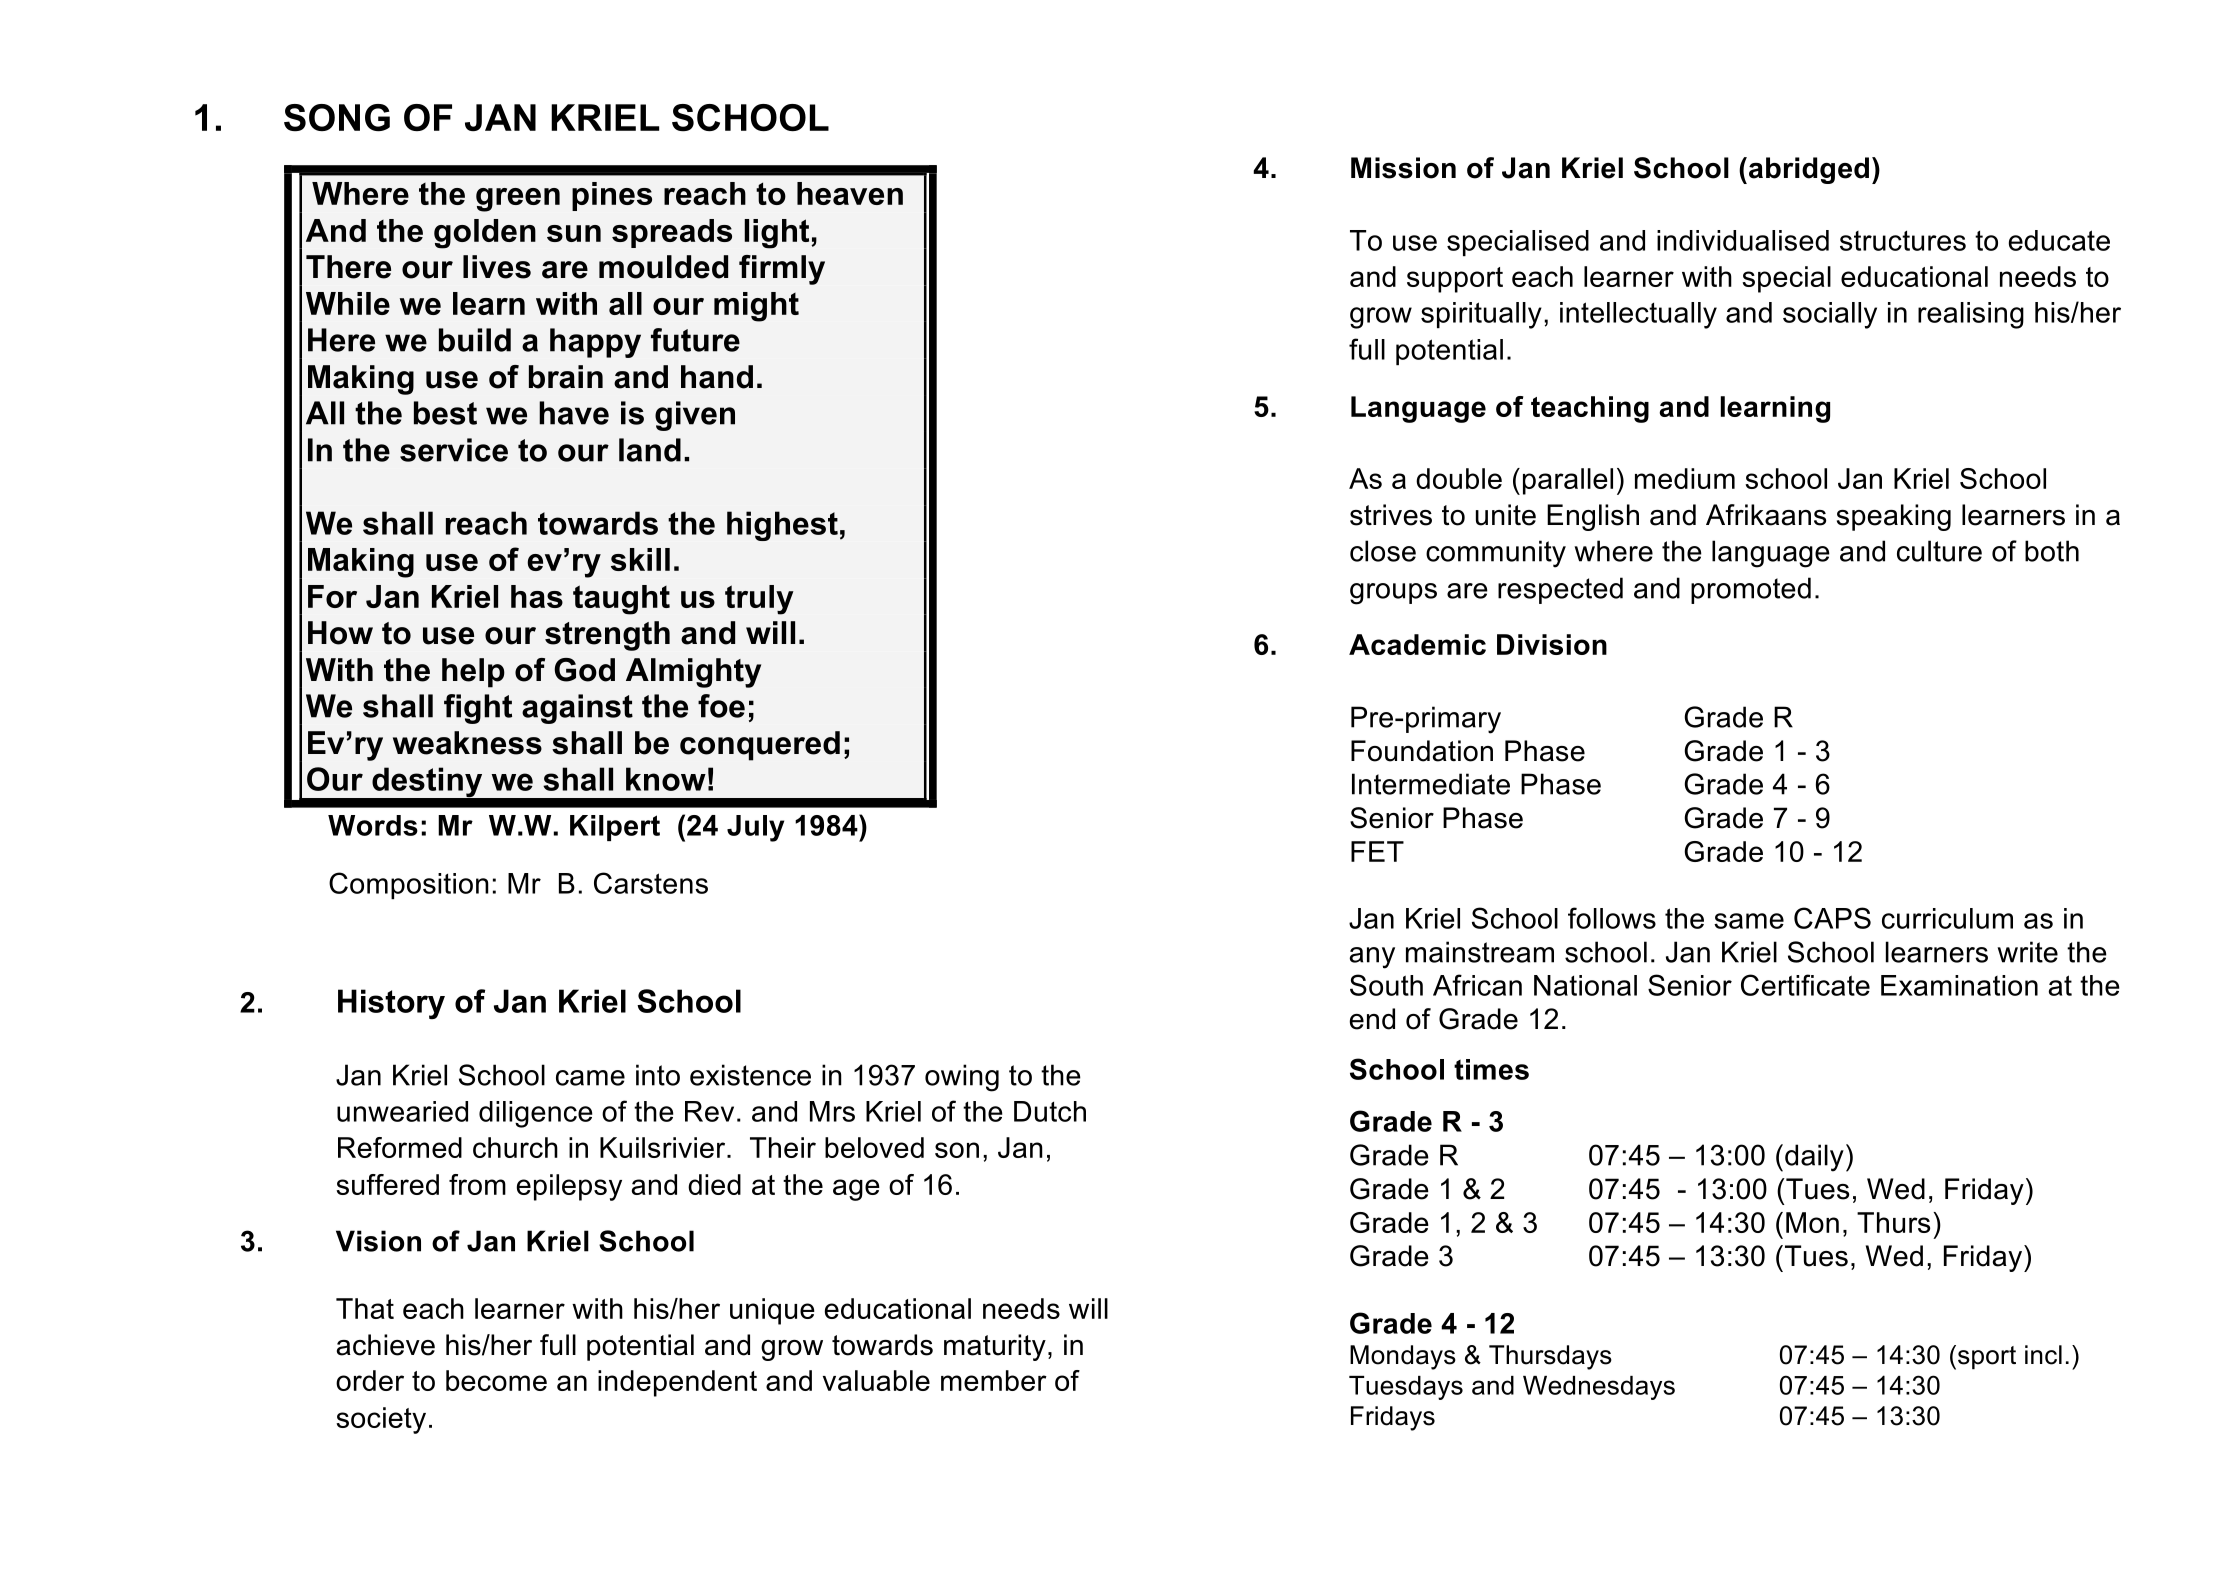 This screenshot has width=2233, height=1579. I want to click on green, so click(518, 200).
